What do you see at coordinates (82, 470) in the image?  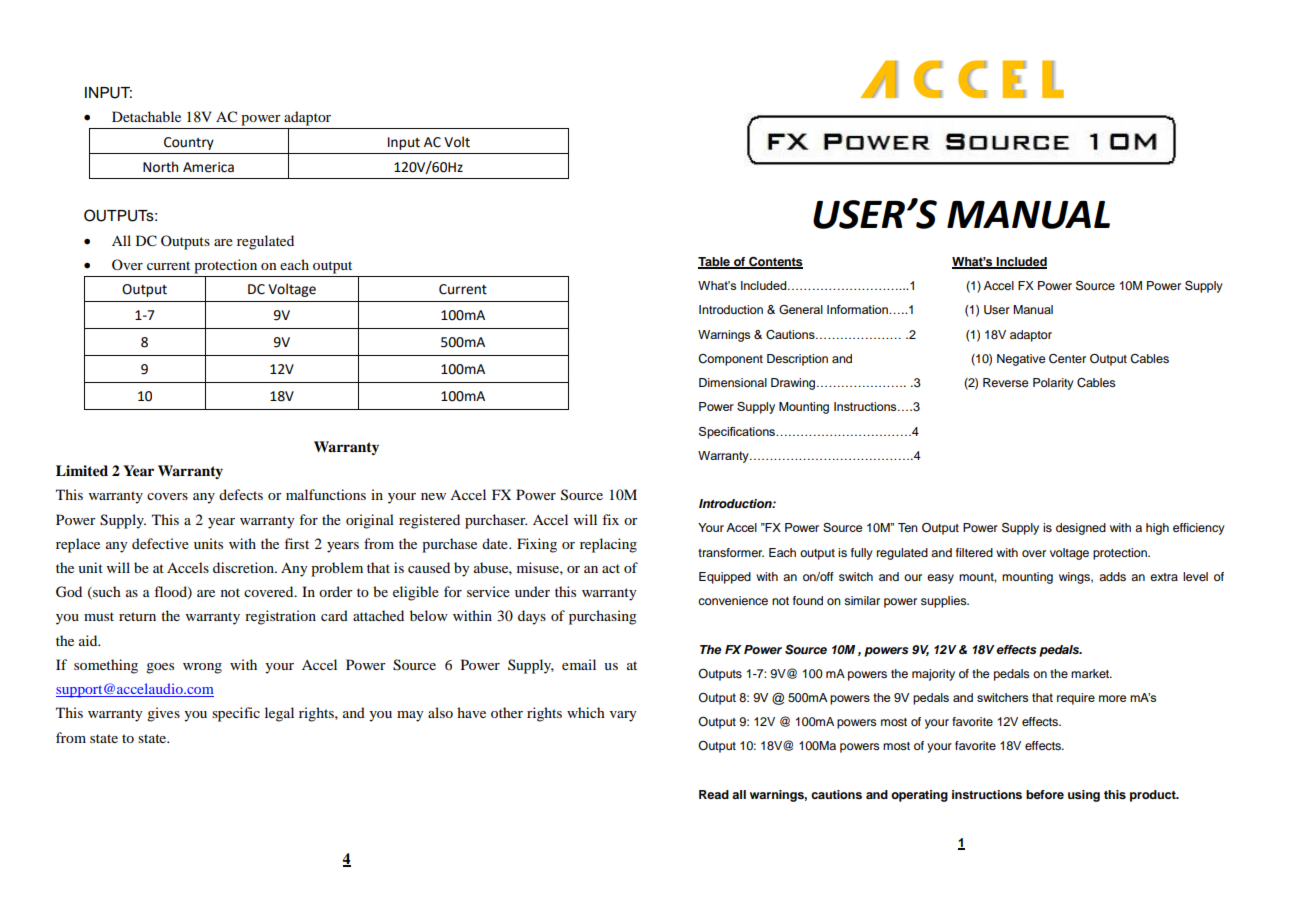 I see `Limited` at bounding box center [82, 470].
